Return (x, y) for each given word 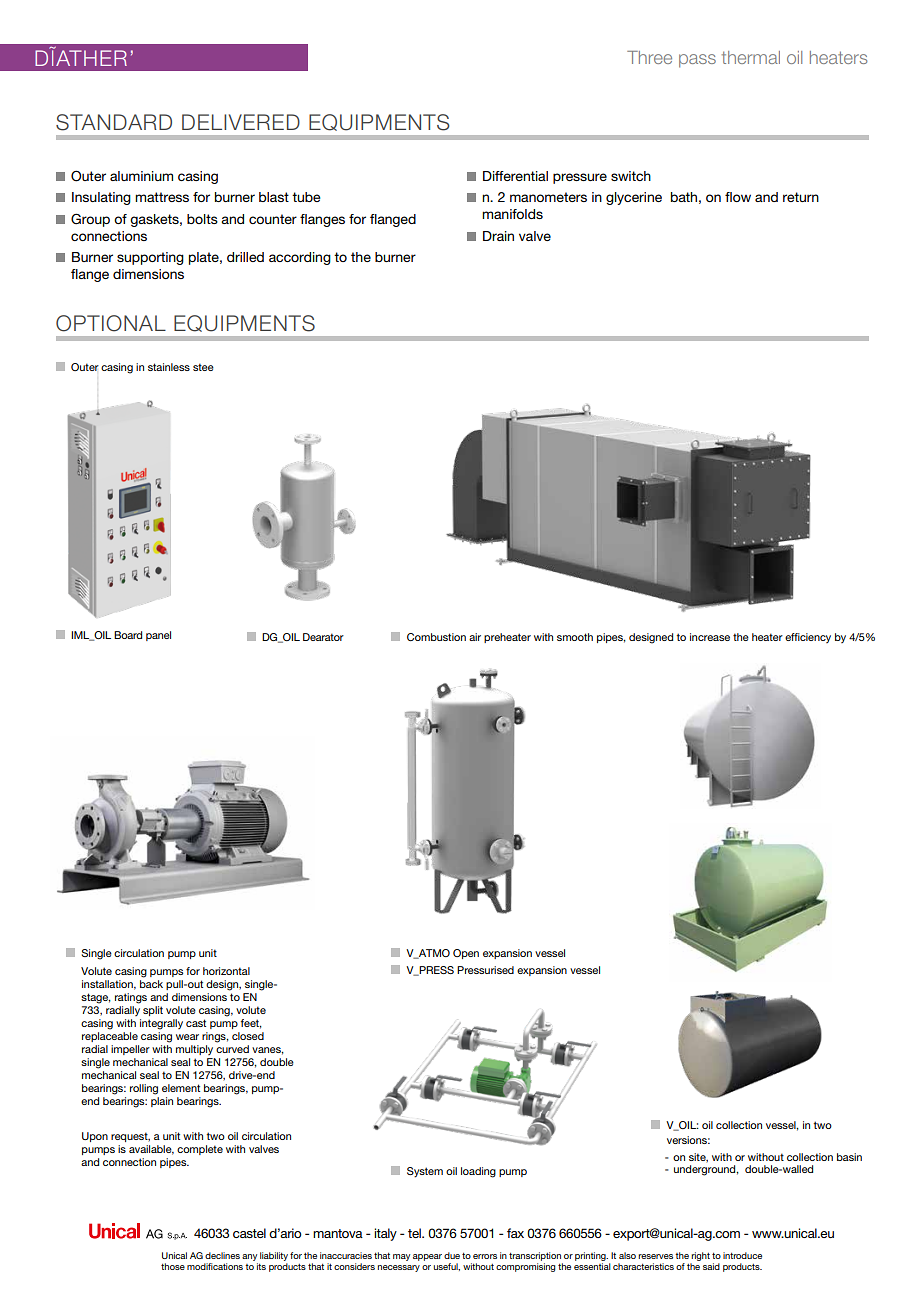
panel (158, 636)
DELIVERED (241, 122)
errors (485, 1256)
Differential (515, 176)
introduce (742, 1255)
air (475, 637)
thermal (751, 57)
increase (710, 637)
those (173, 1266)
